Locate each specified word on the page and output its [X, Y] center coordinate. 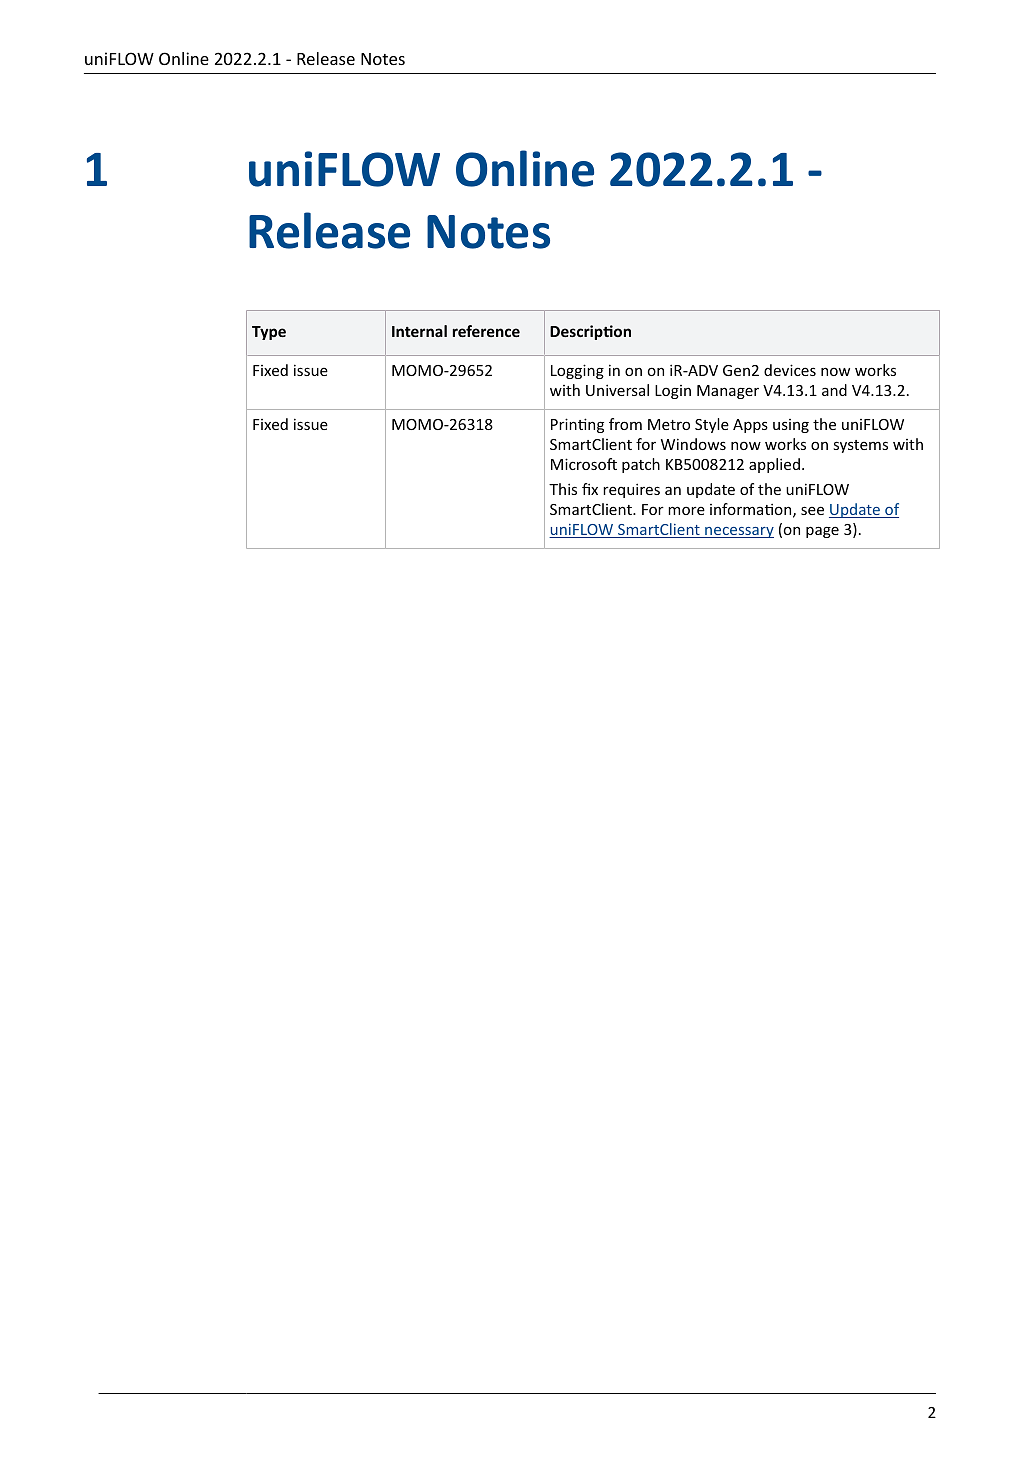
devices [790, 370]
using [791, 426]
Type [269, 333]
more [686, 510]
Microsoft [584, 464]
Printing [577, 425]
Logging [577, 371]
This [563, 489]
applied [774, 465]
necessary [738, 532]
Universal [617, 390]
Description [590, 332]
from [625, 424]
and [834, 390]
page [822, 532]
